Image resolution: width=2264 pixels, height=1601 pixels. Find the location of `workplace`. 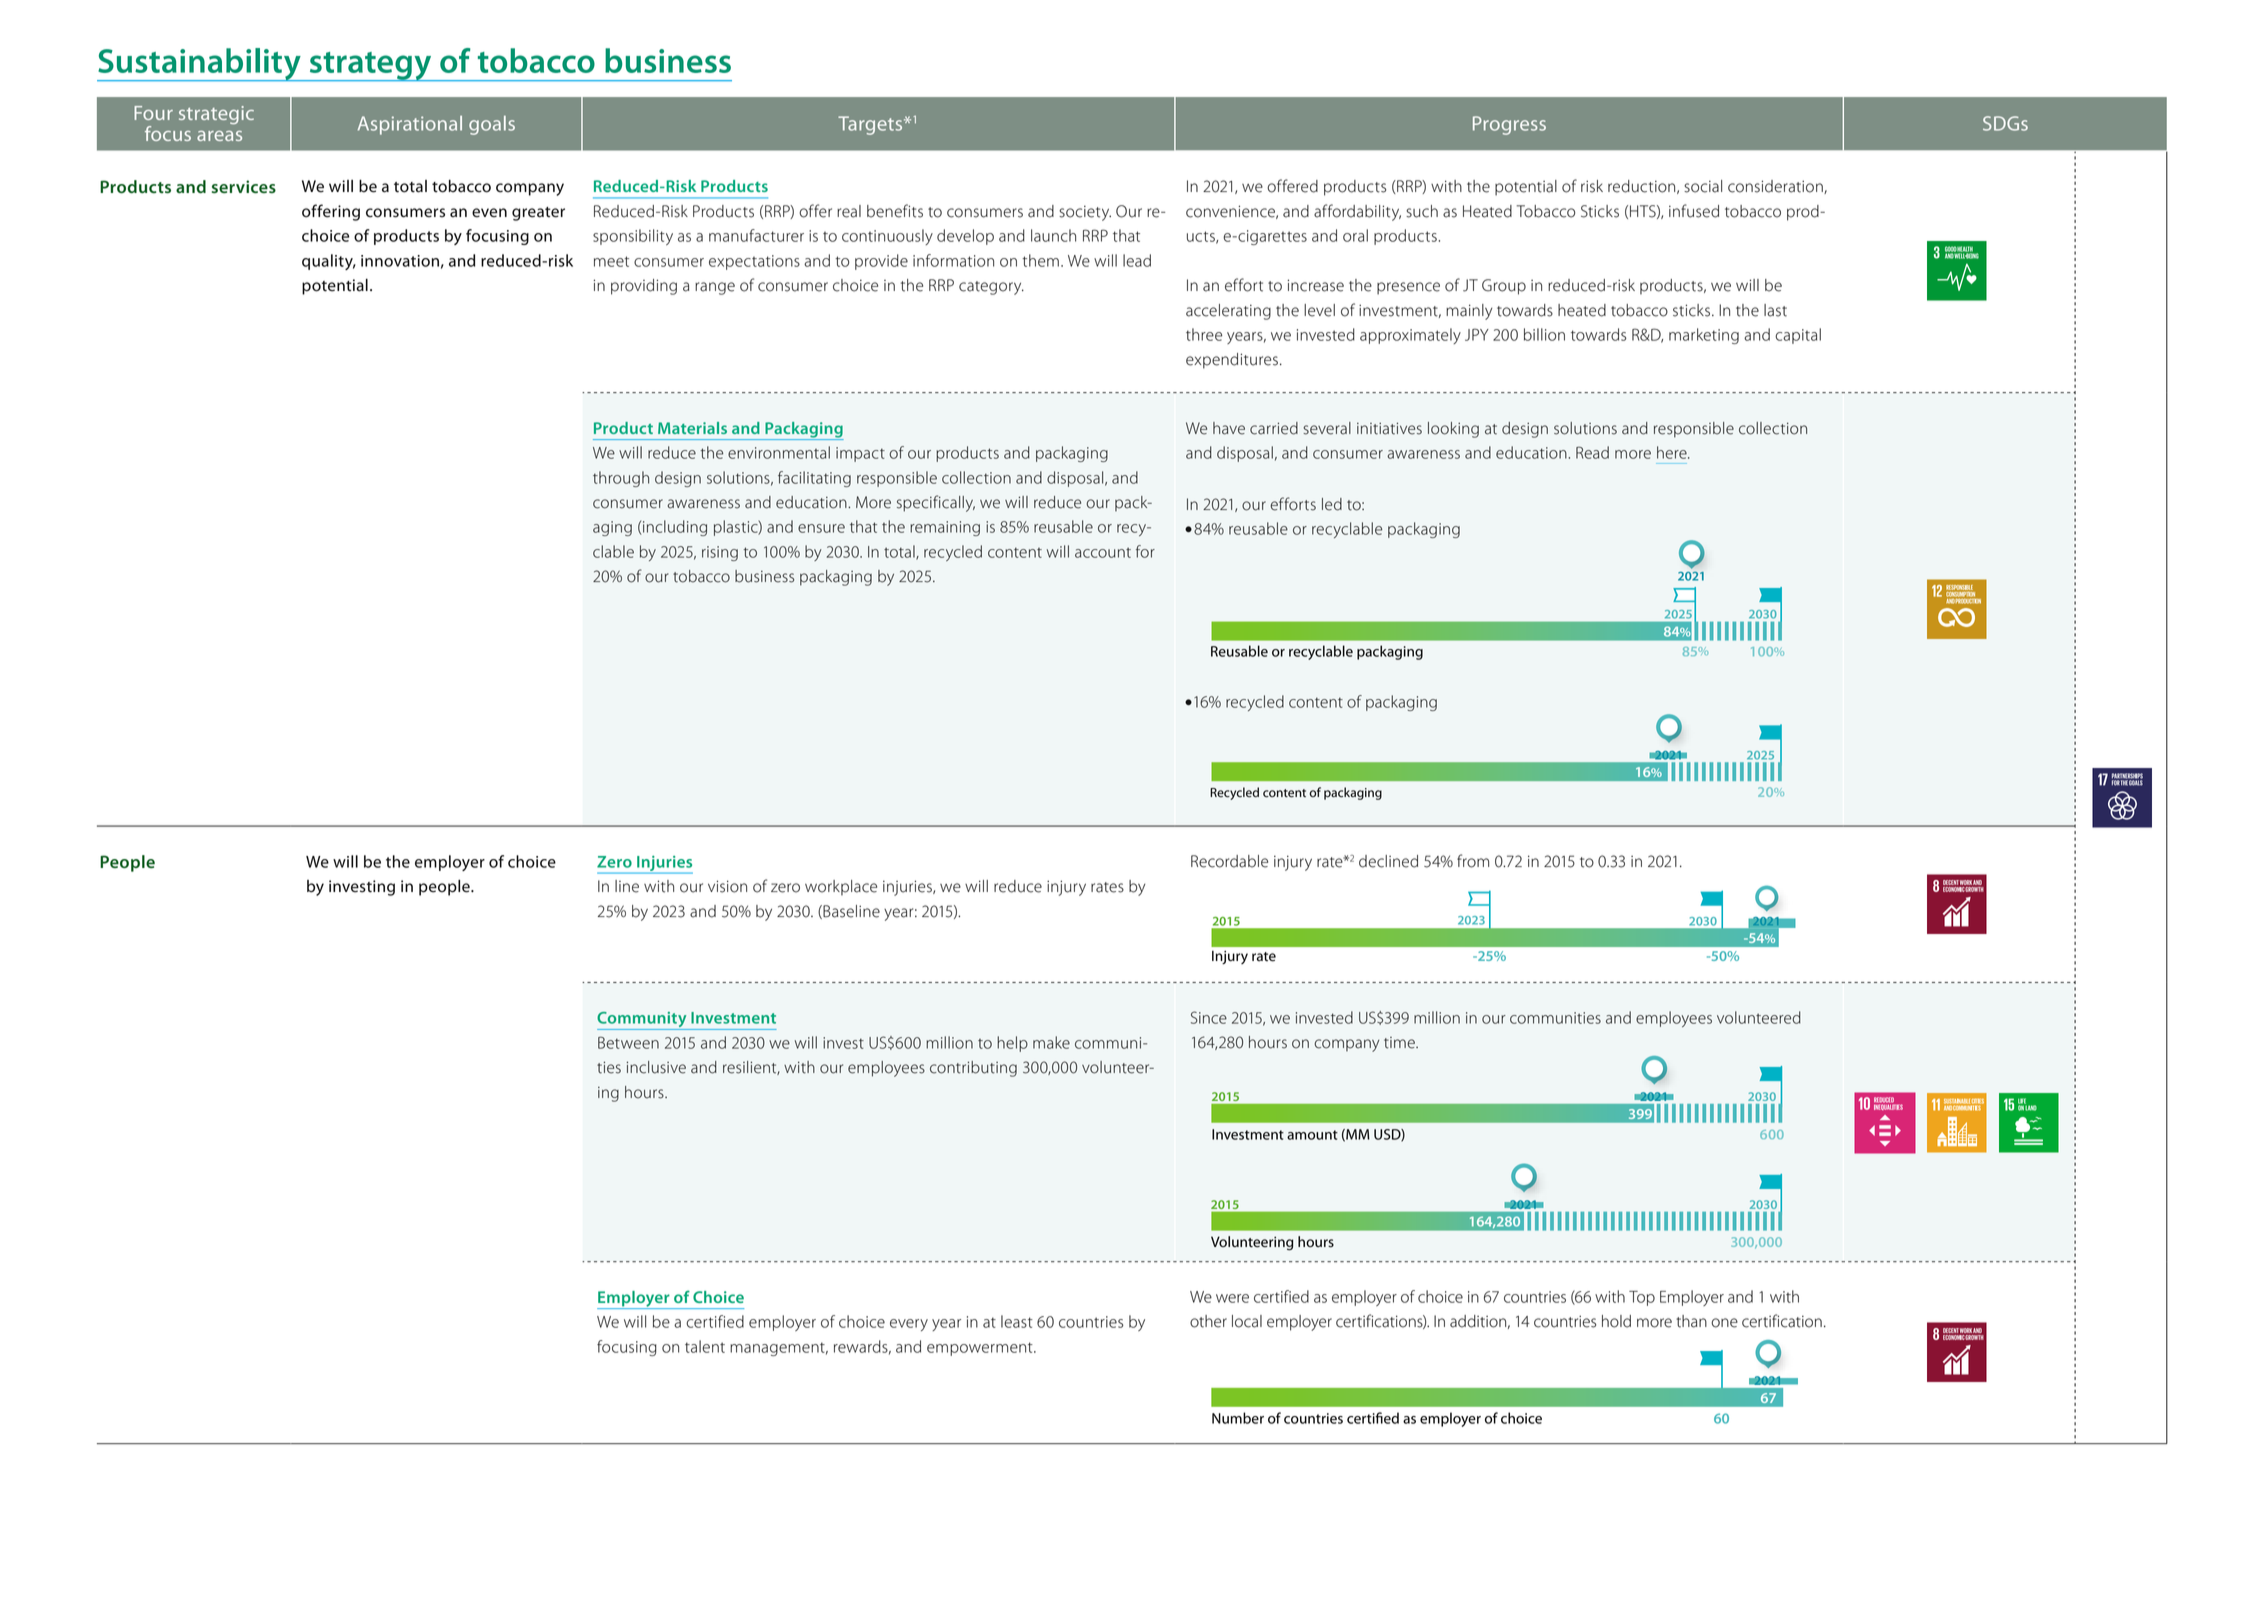

workplace is located at coordinates (841, 888).
